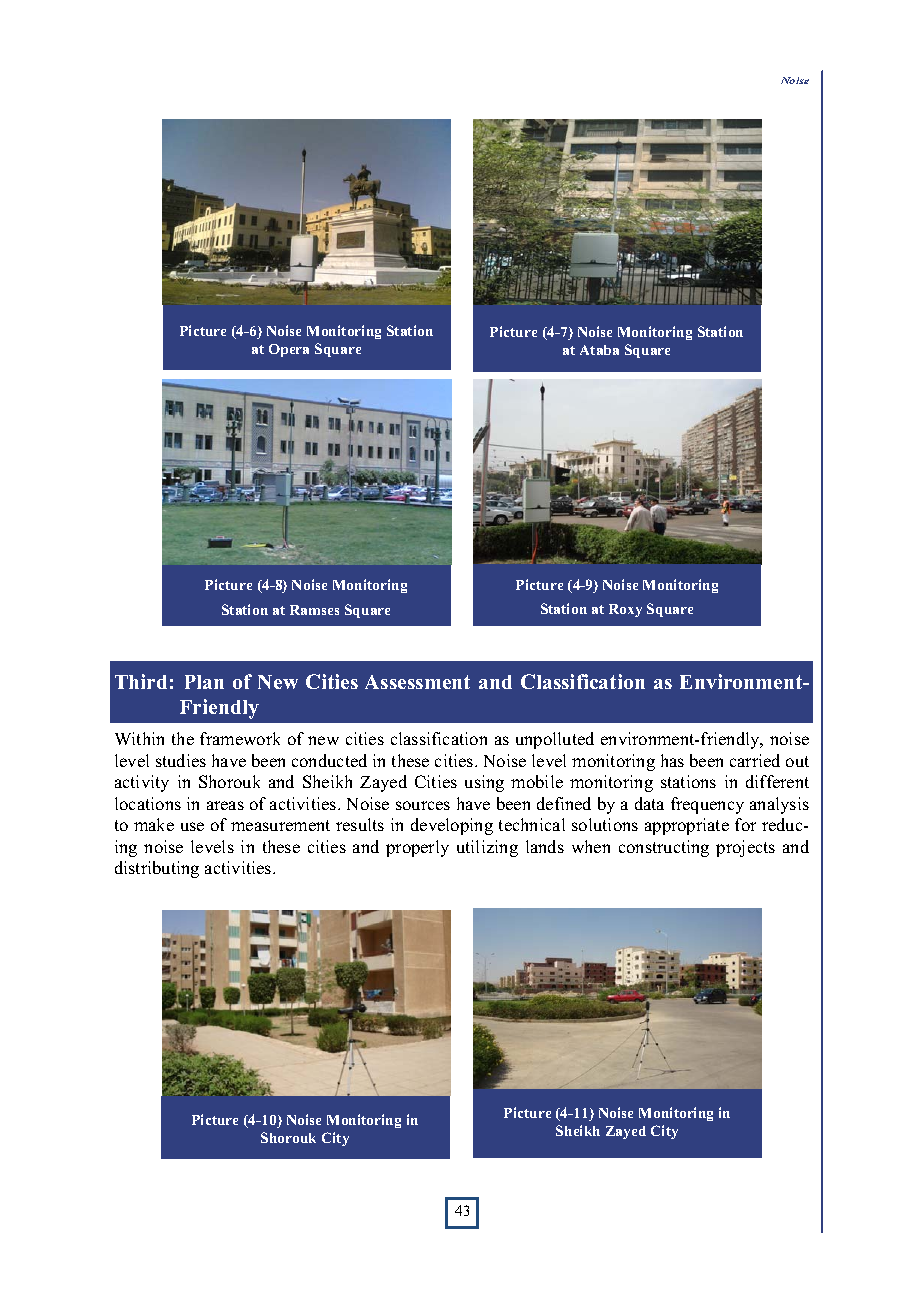 Image resolution: width=924 pixels, height=1308 pixels. I want to click on unpolluted, so click(555, 740).
